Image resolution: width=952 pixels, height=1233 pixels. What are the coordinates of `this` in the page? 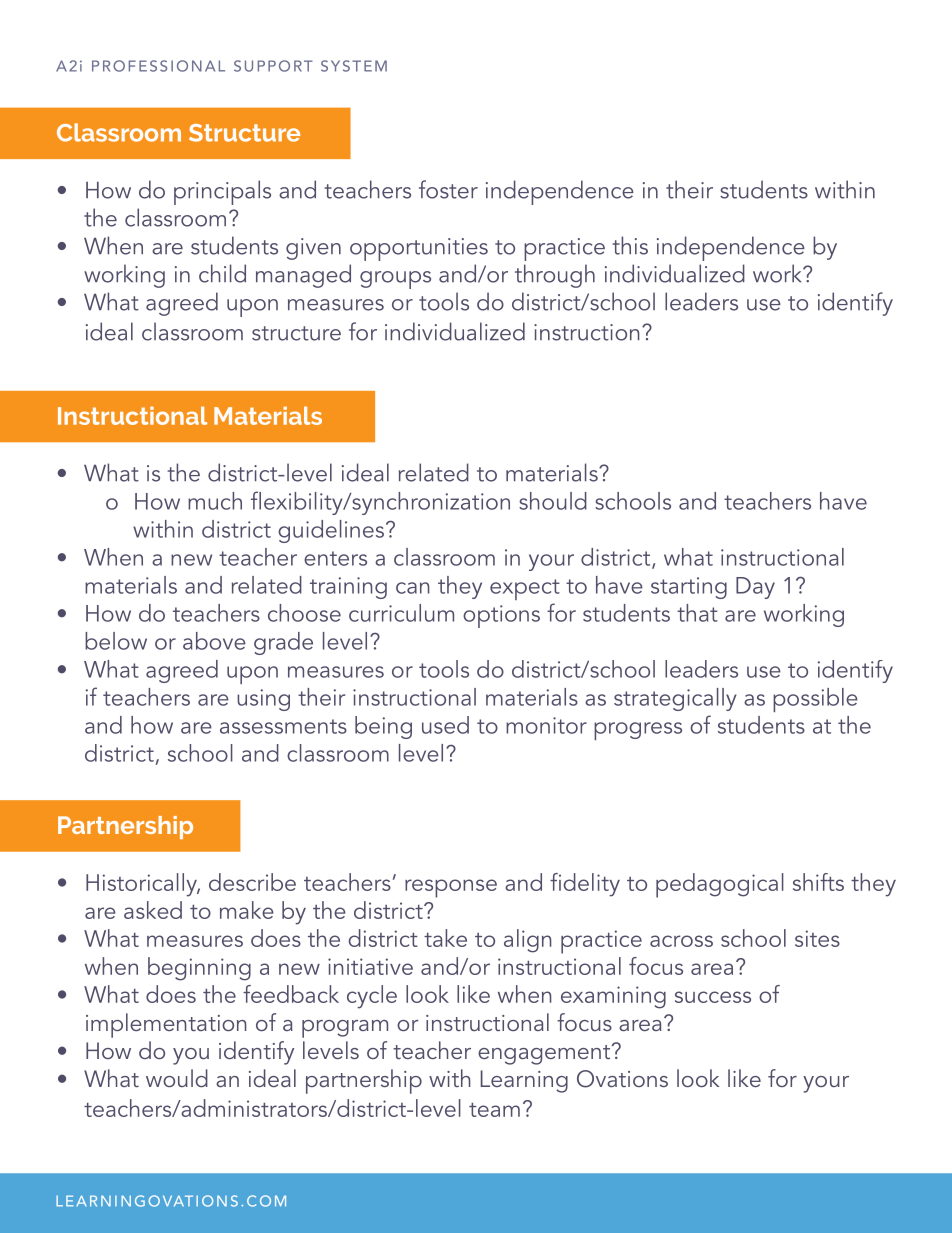 It's located at (630, 245).
